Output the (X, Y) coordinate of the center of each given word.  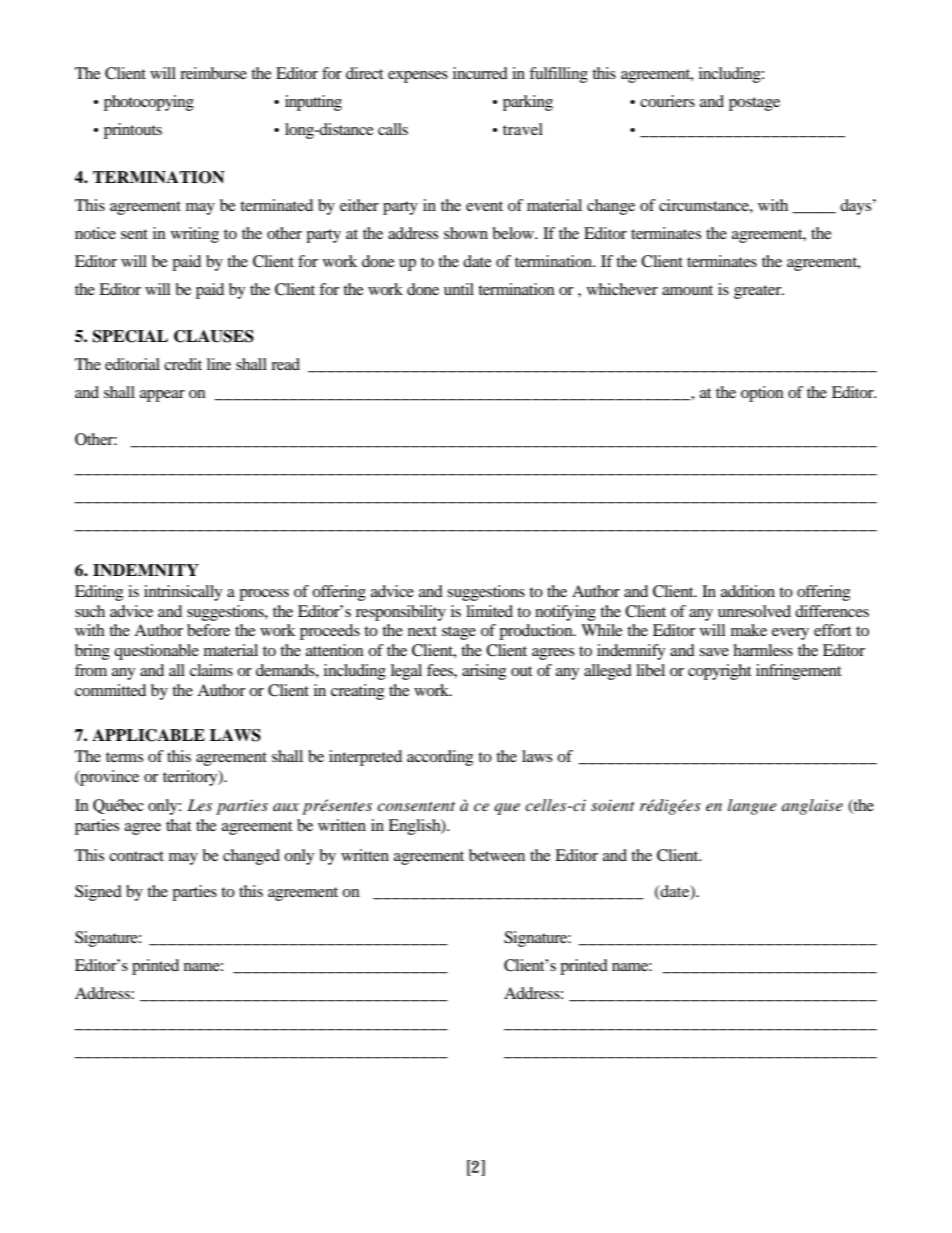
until (459, 289)
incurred (480, 73)
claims (211, 670)
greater (759, 292)
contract (136, 856)
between (497, 855)
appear (162, 396)
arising (484, 672)
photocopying (149, 103)
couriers (667, 101)
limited (489, 611)
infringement (798, 672)
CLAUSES (214, 336)
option (762, 394)
